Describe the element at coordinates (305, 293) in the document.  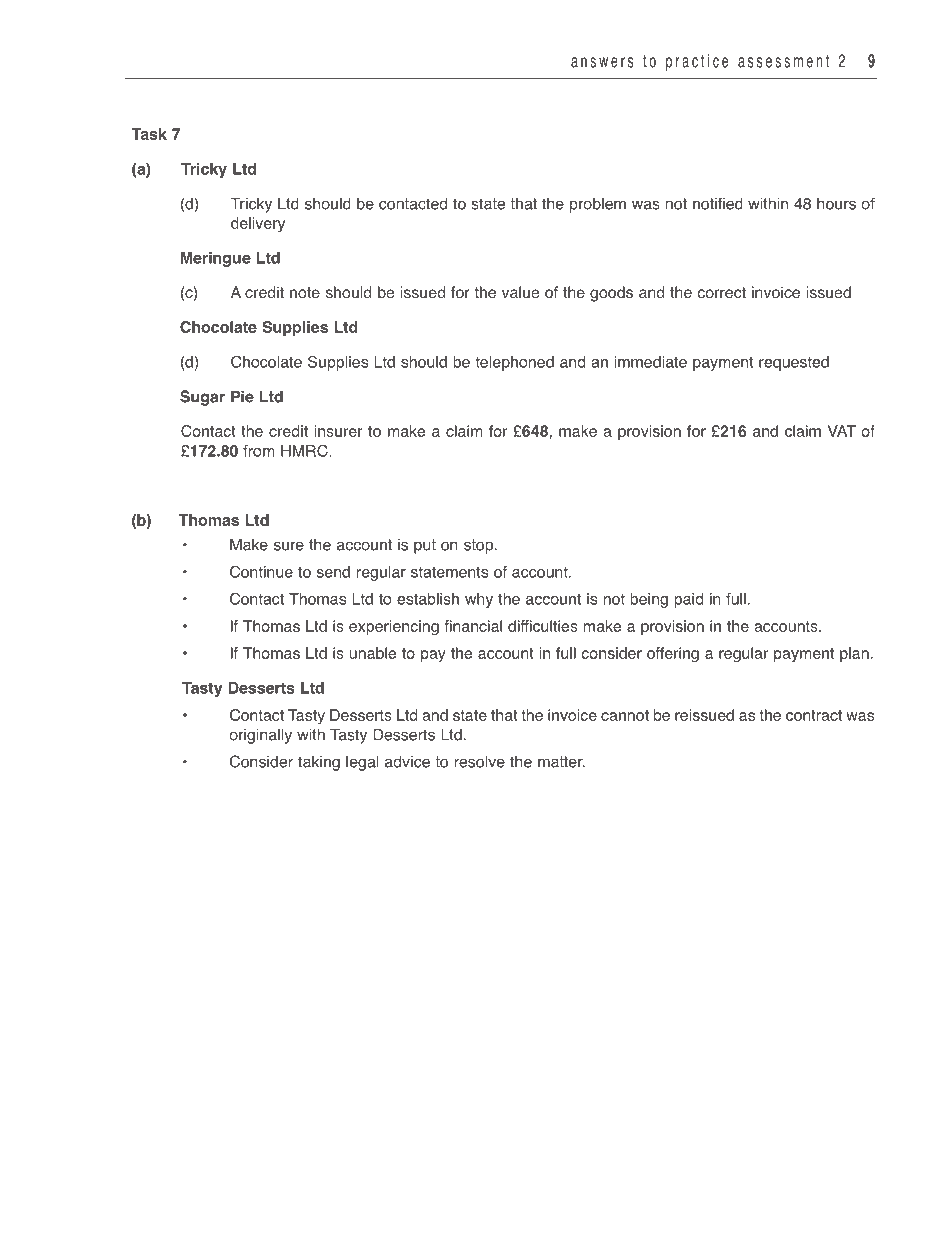
I see `note` at that location.
